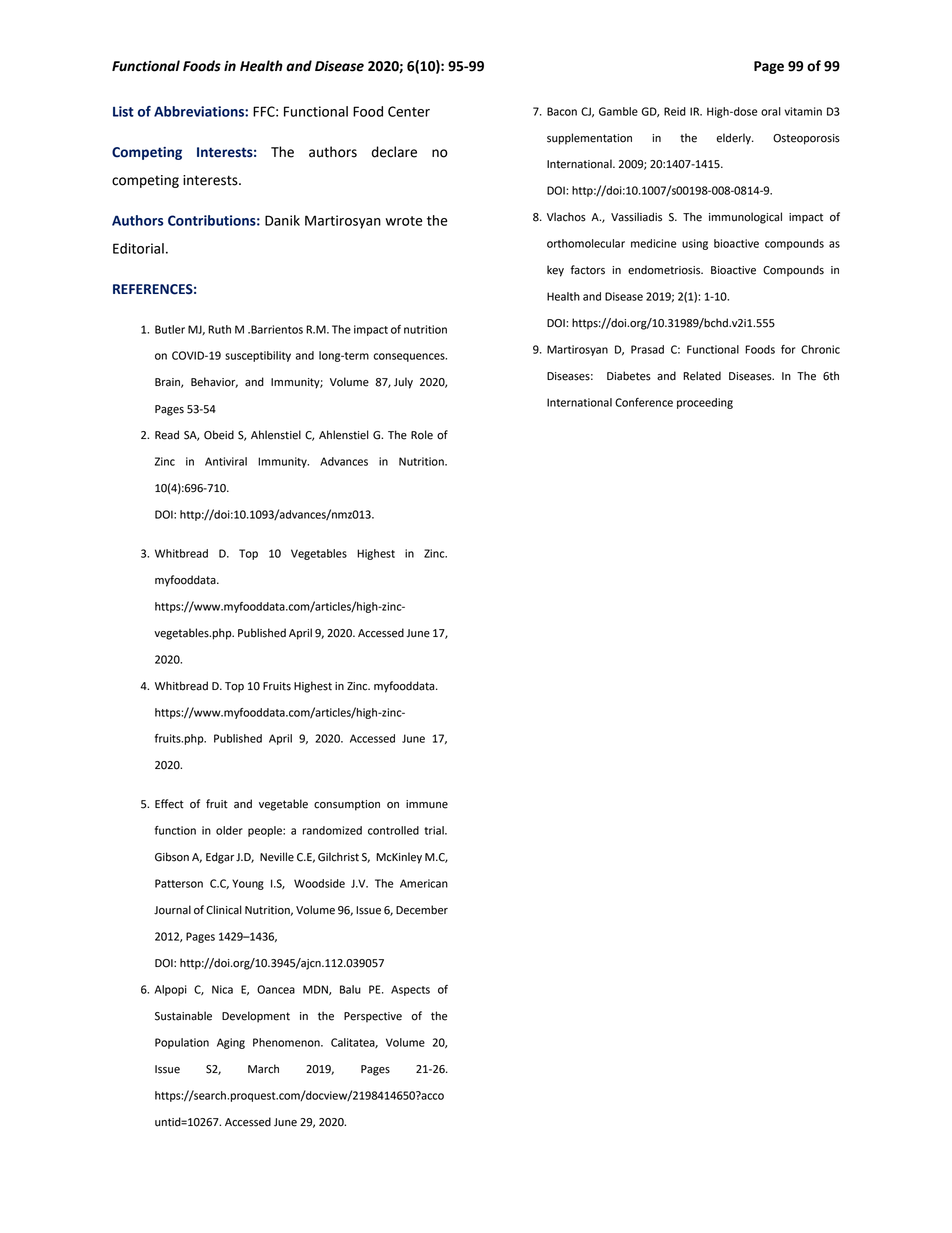 The image size is (952, 1233). Describe the element at coordinates (226, 461) in the screenshot. I see `Antiviral` at that location.
